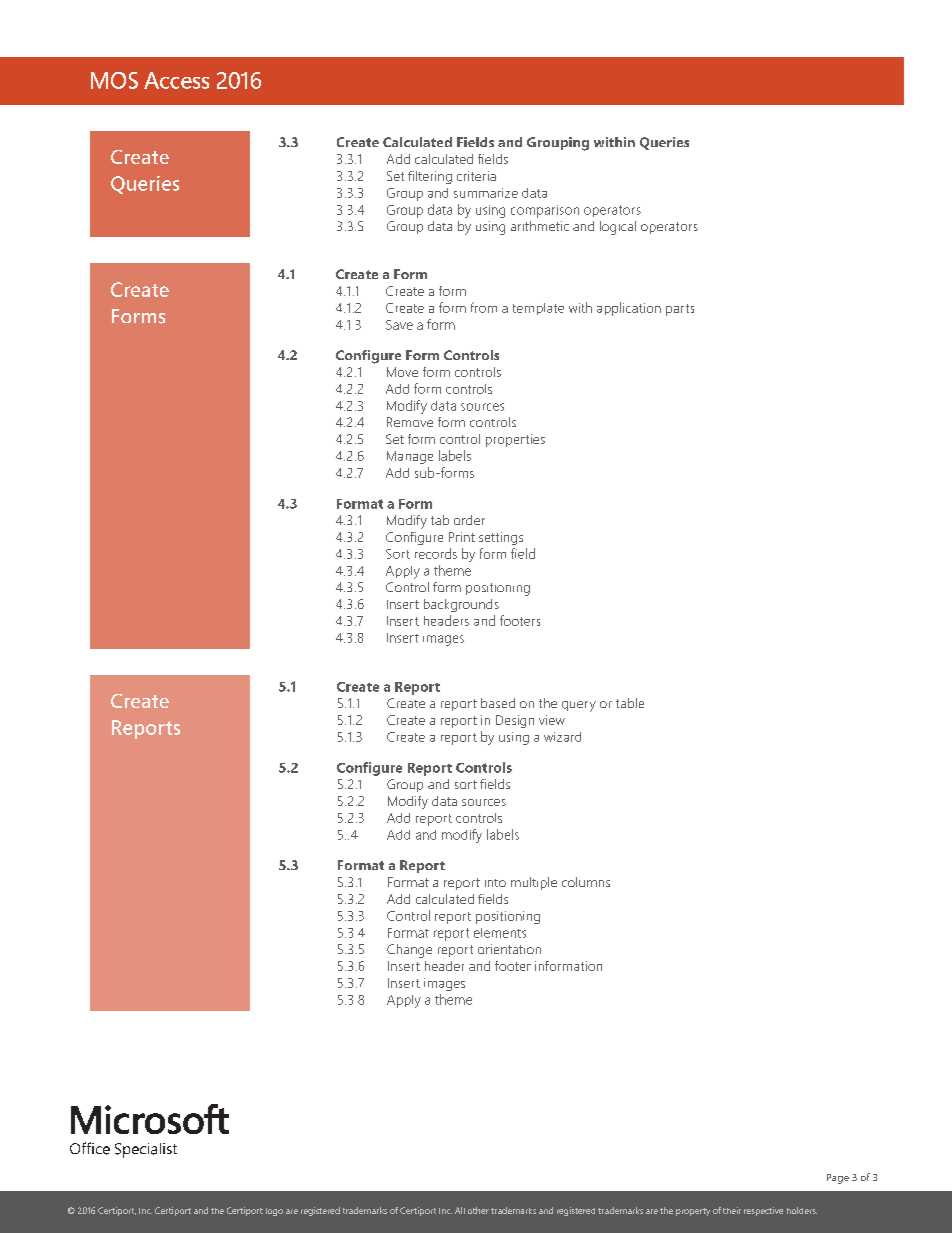  Describe the element at coordinates (476, 176) in the image. I see `criteria` at that location.
